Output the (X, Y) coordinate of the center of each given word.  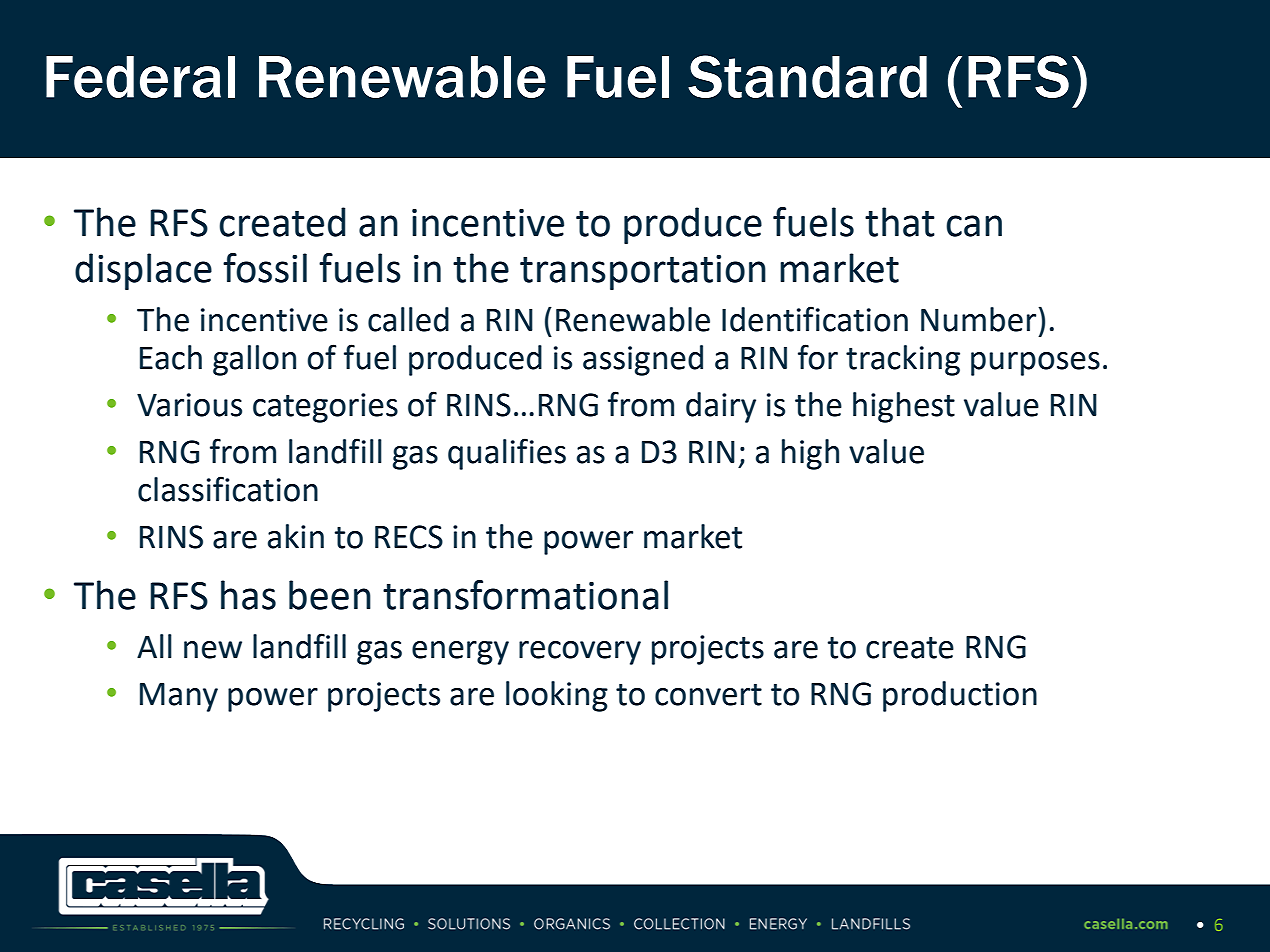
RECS (409, 537)
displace (143, 271)
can (974, 226)
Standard (807, 76)
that (900, 222)
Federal (140, 77)
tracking (903, 360)
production (960, 696)
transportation (643, 272)
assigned (643, 360)
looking (557, 696)
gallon (254, 360)
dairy (721, 407)
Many (179, 697)
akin (296, 536)
